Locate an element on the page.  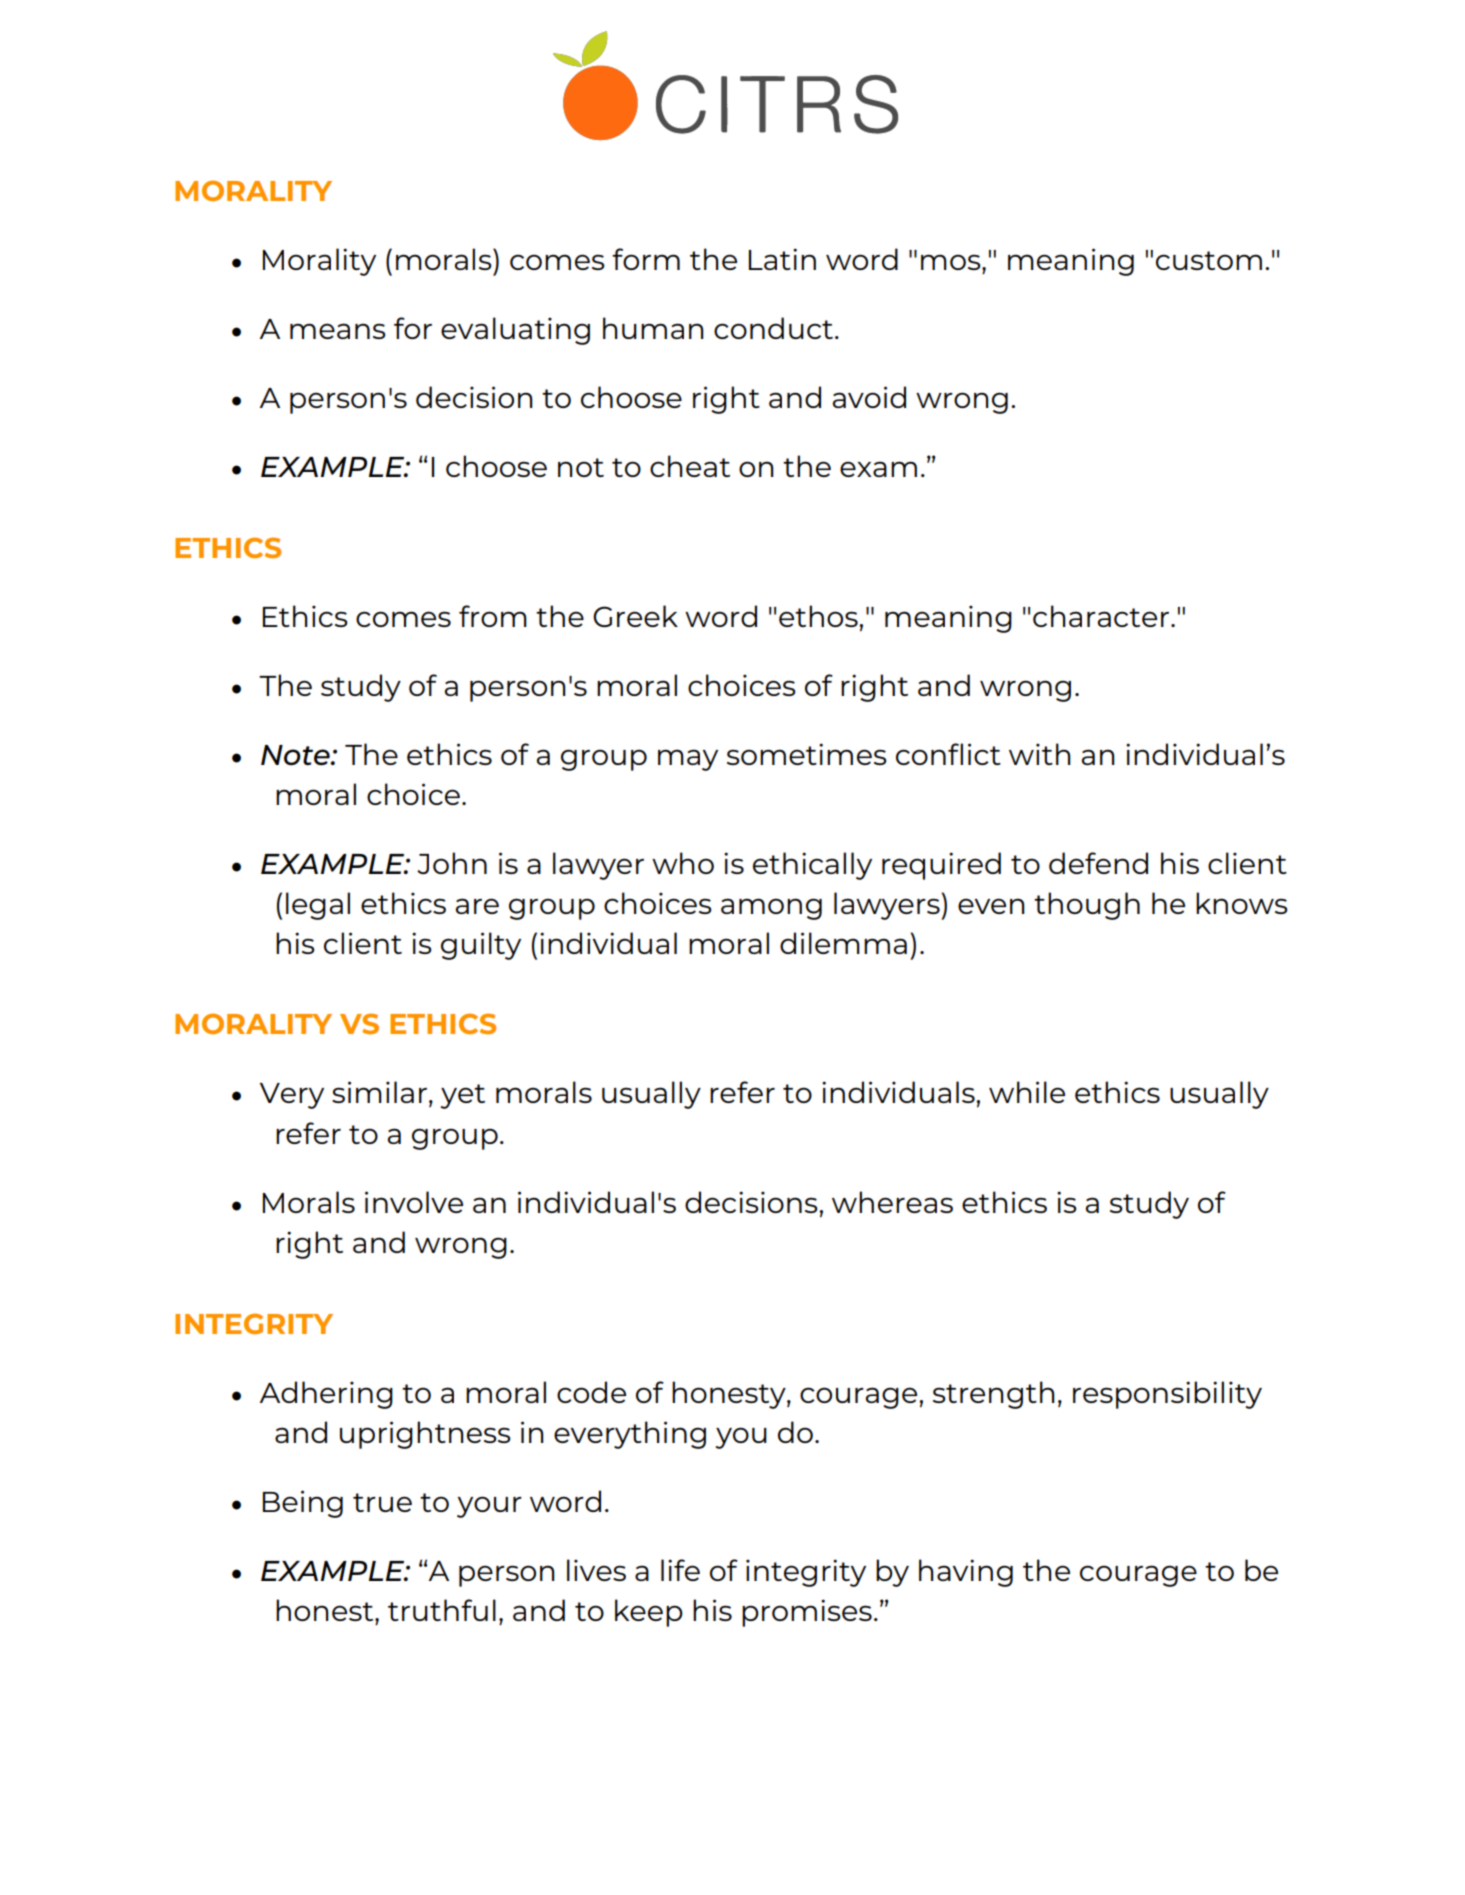
whereas is located at coordinates (892, 1202).
